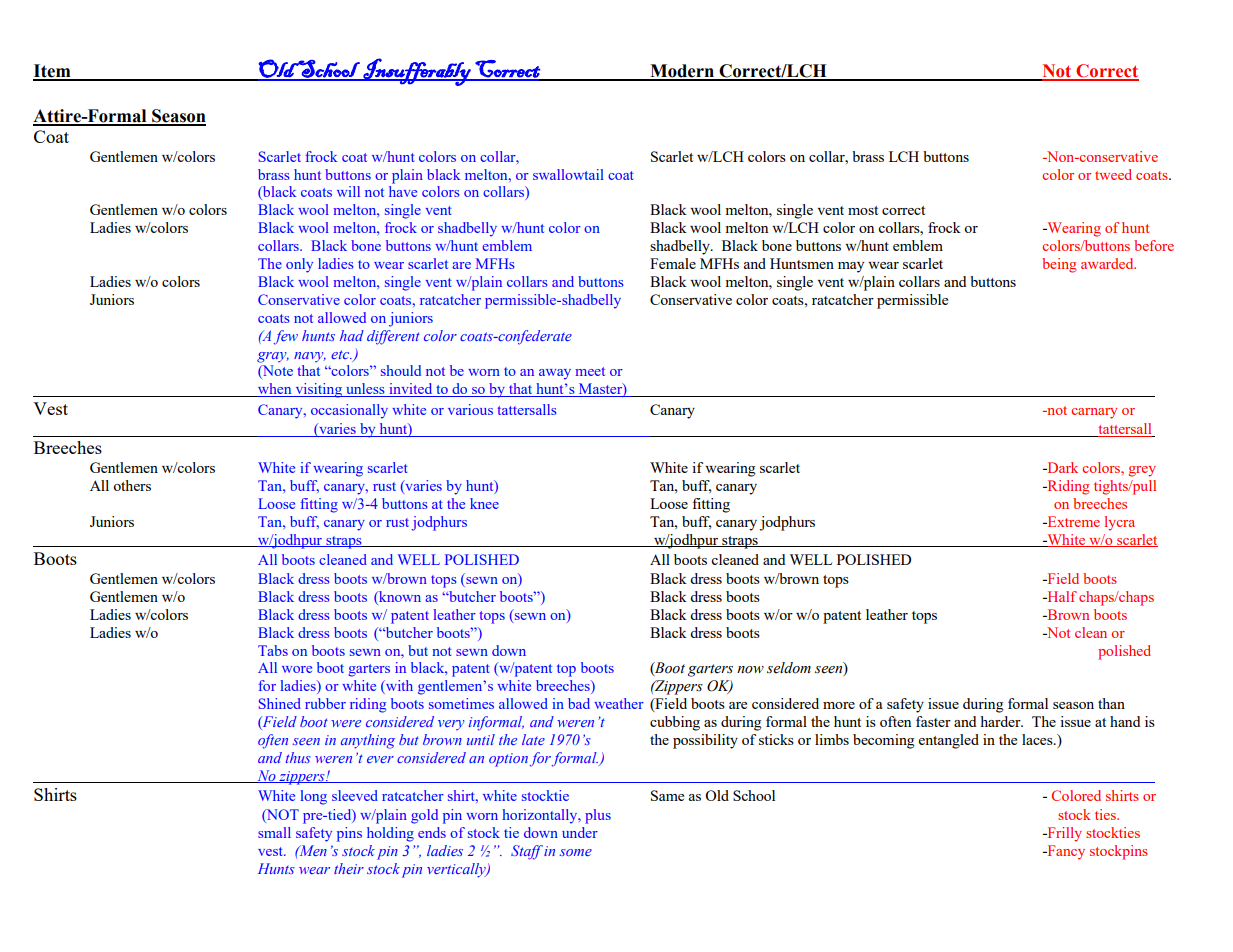  What do you see at coordinates (682, 72) in the image?
I see `Modern` at bounding box center [682, 72].
